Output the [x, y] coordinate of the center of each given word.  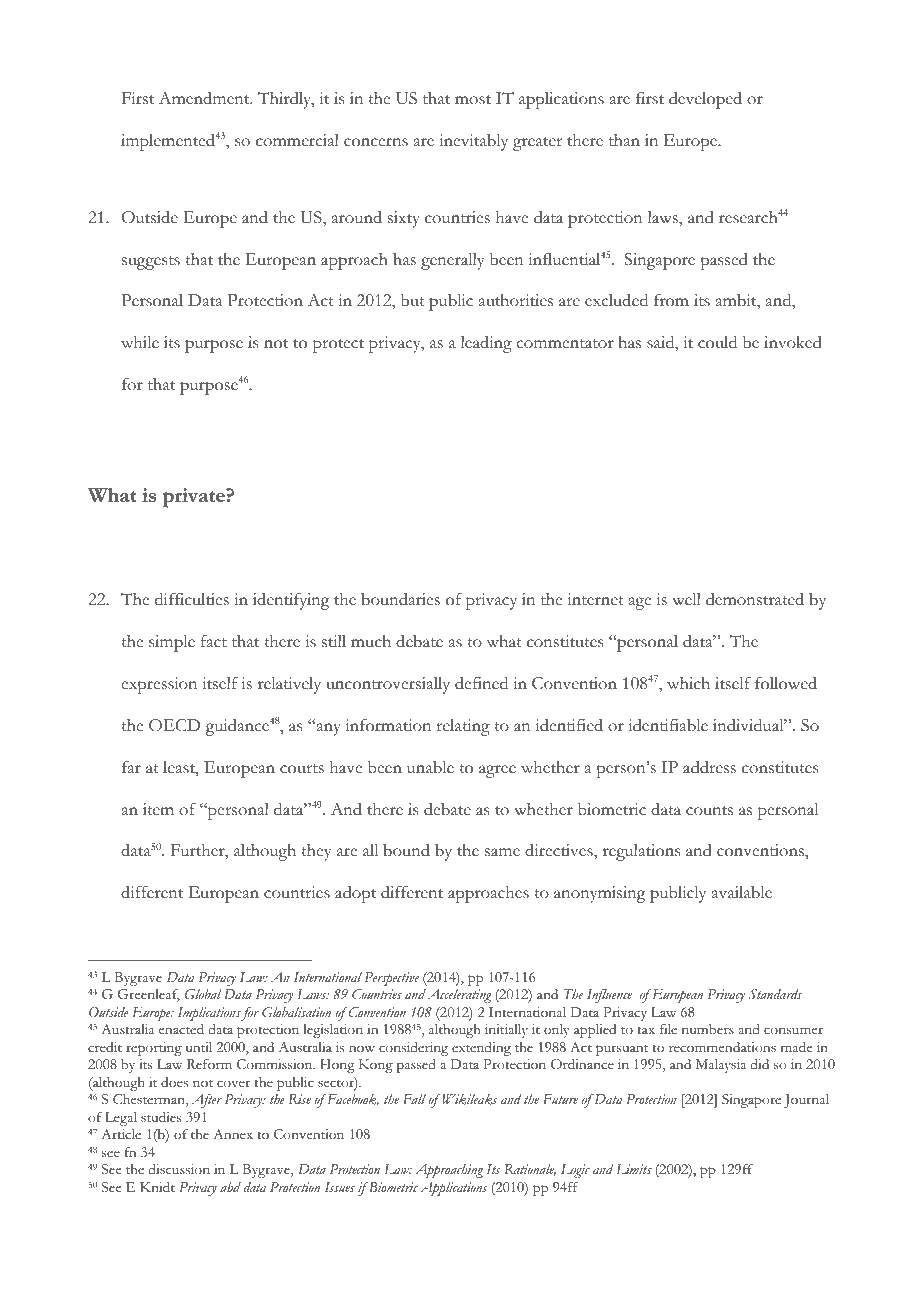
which [688, 683]
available [742, 892]
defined [481, 683]
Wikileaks [469, 1099]
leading [486, 344]
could [717, 342]
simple [172, 643]
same [502, 852]
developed [705, 100]
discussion [179, 1169]
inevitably [473, 142]
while [140, 342]
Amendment [205, 98]
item [158, 809]
